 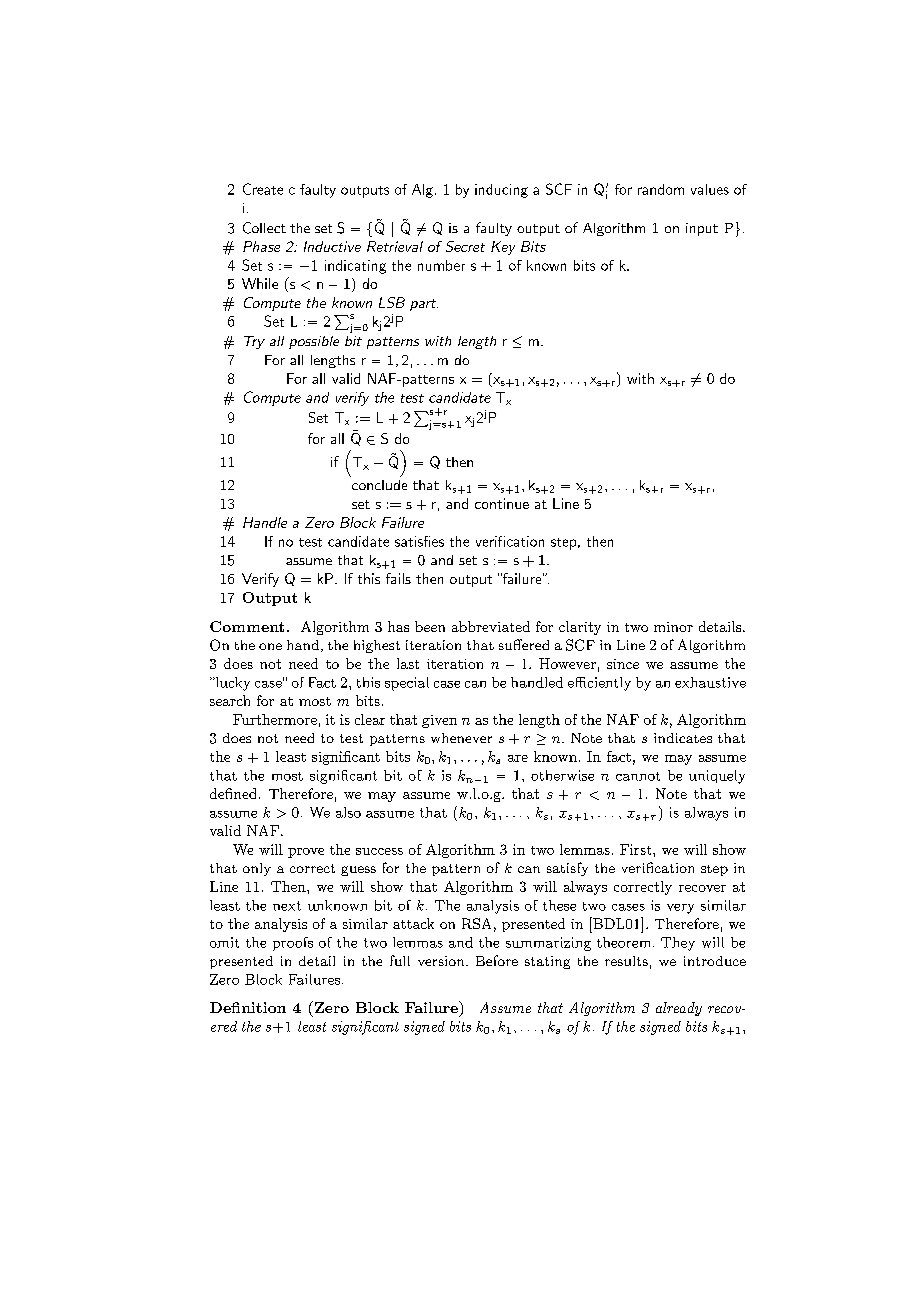 I want to click on since, so click(x=623, y=664).
